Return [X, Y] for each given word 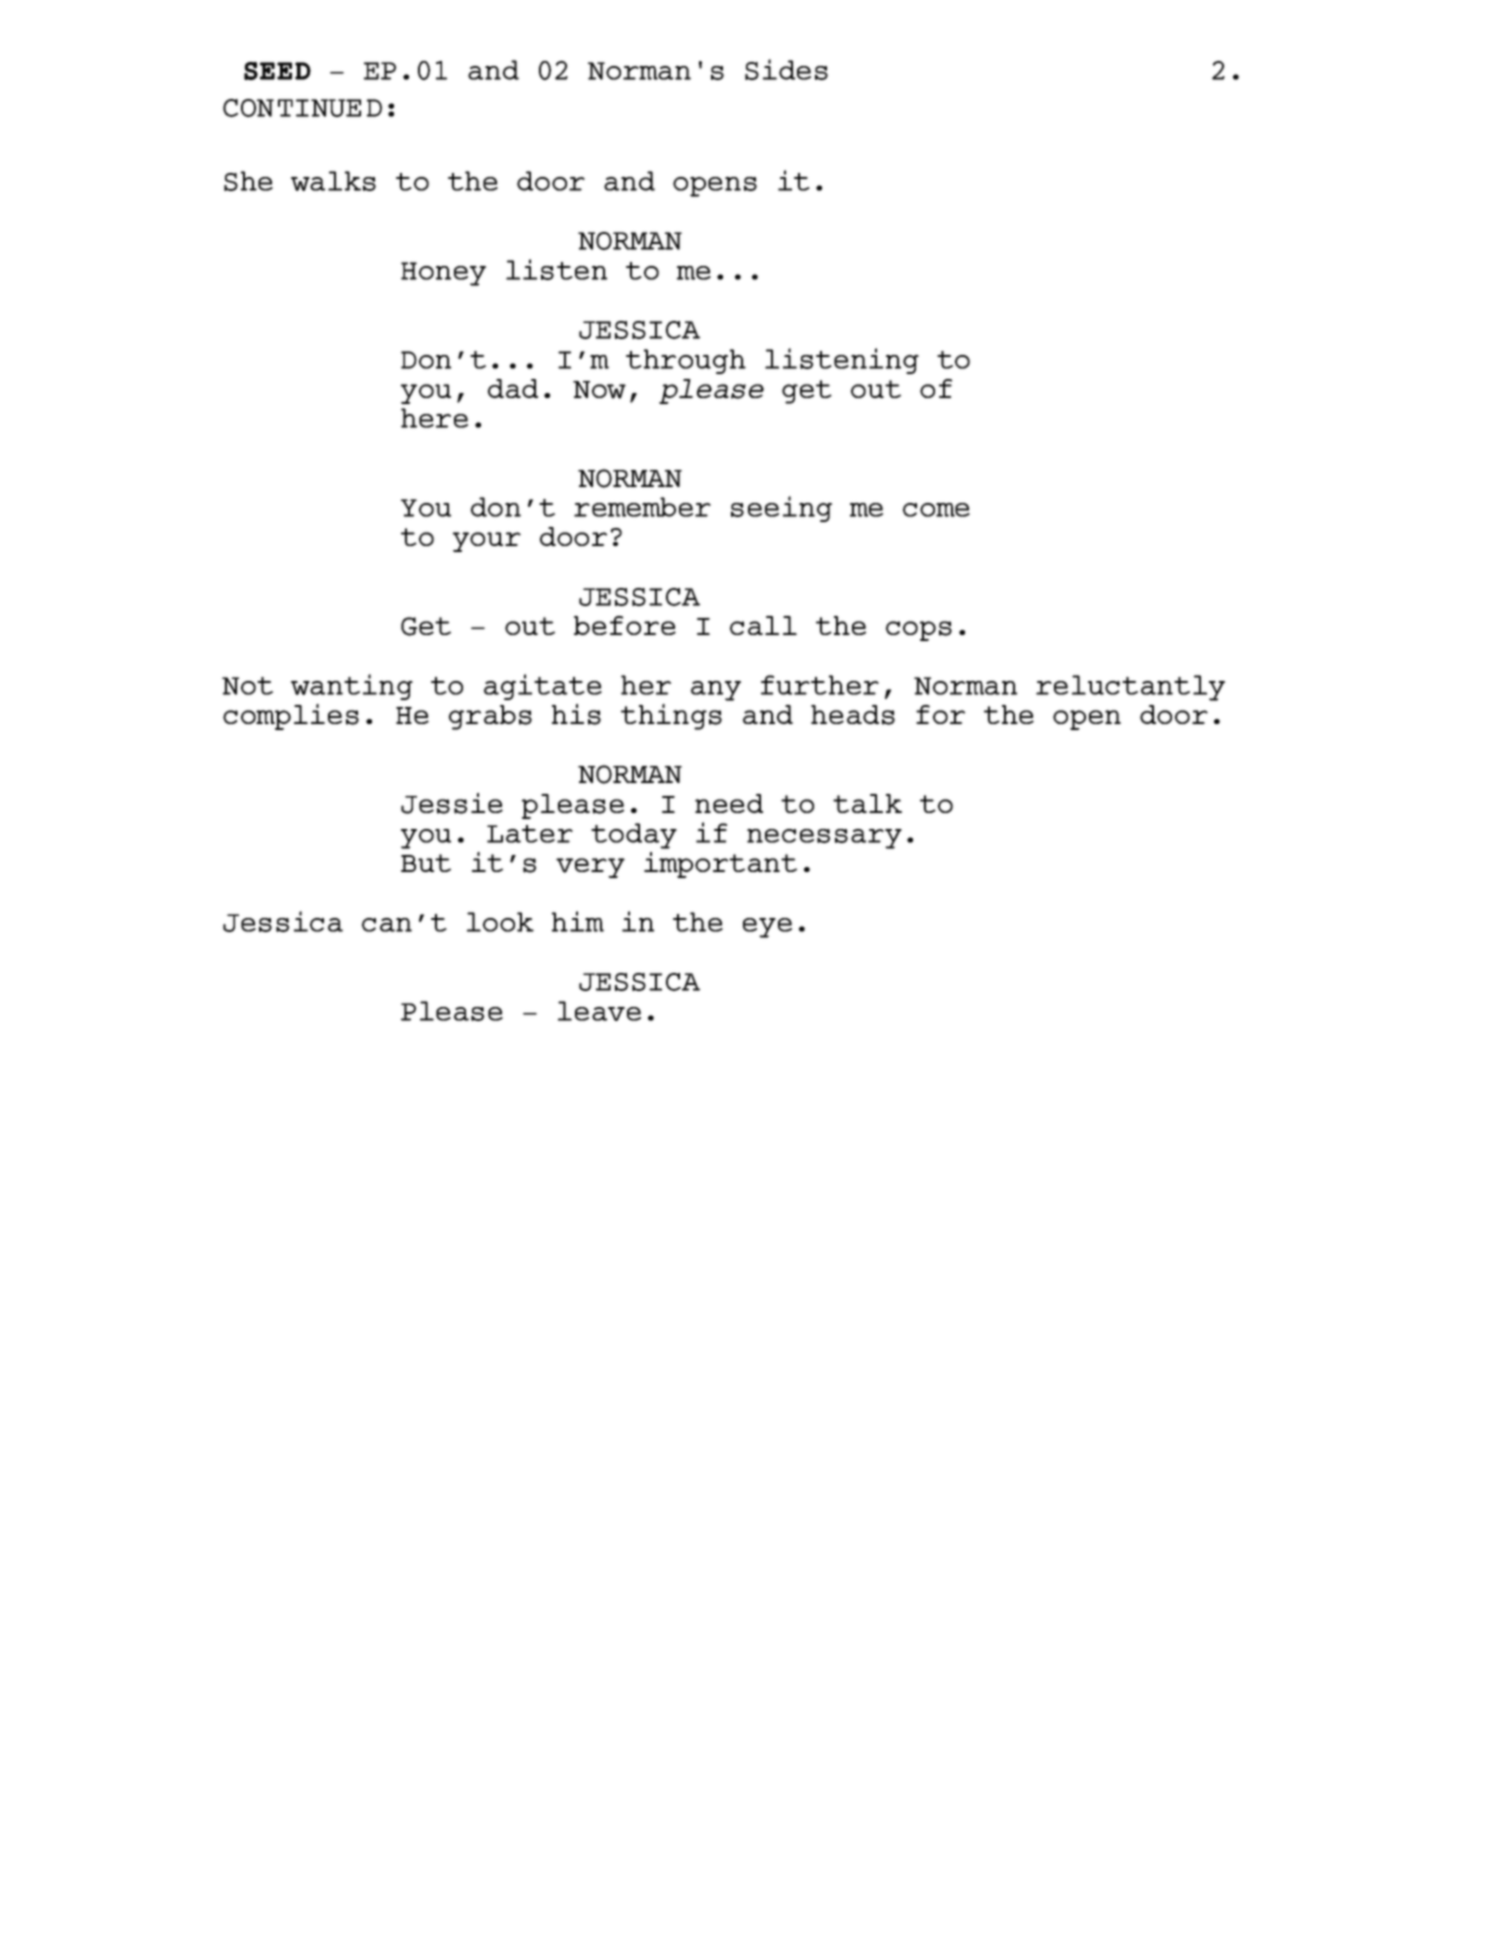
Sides [786, 69]
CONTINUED [302, 108]
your [487, 542]
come [936, 510]
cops [919, 631]
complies [291, 717]
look [500, 922]
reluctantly [1130, 688]
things [671, 717]
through [686, 361]
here [434, 418]
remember [642, 507]
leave [599, 1011]
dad [513, 388]
